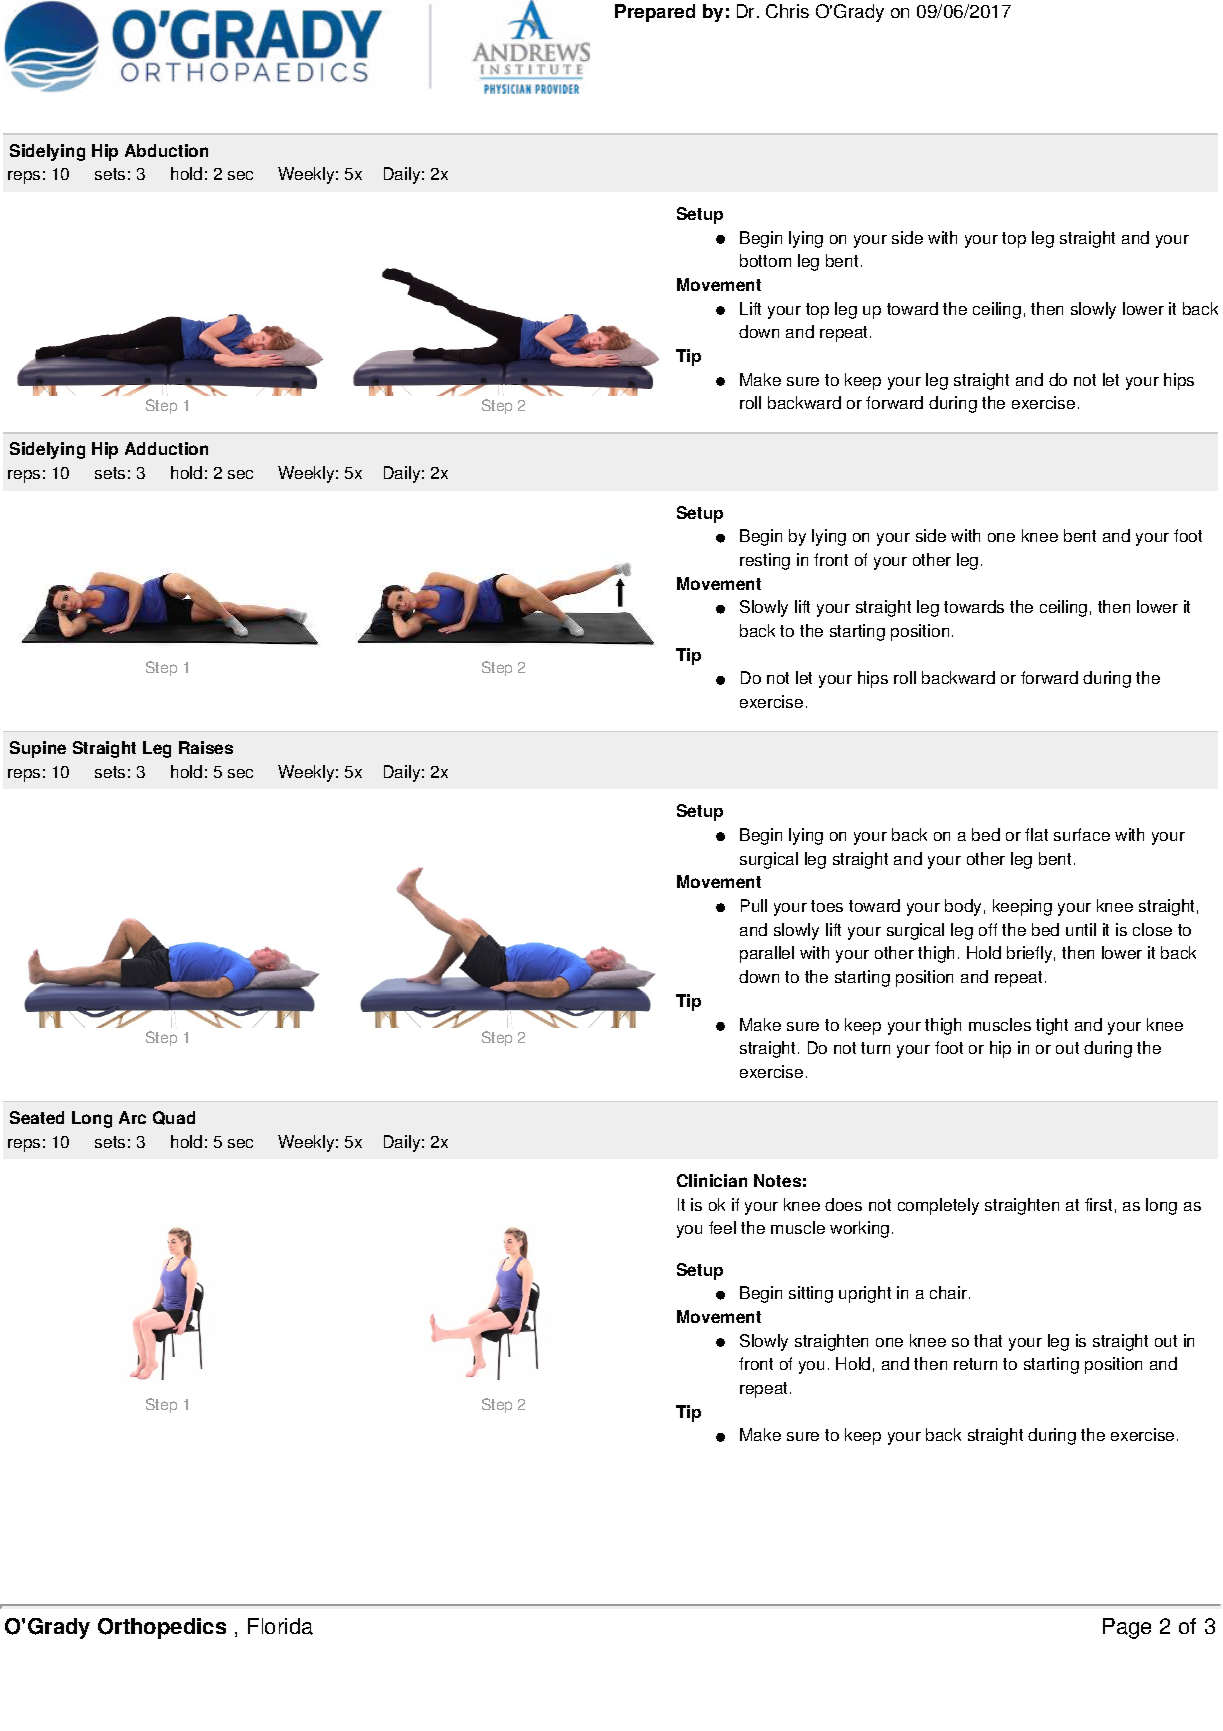 The width and height of the document is (1223, 1731). Describe the element at coordinates (162, 1628) in the document. I see `Orthopedics` at that location.
